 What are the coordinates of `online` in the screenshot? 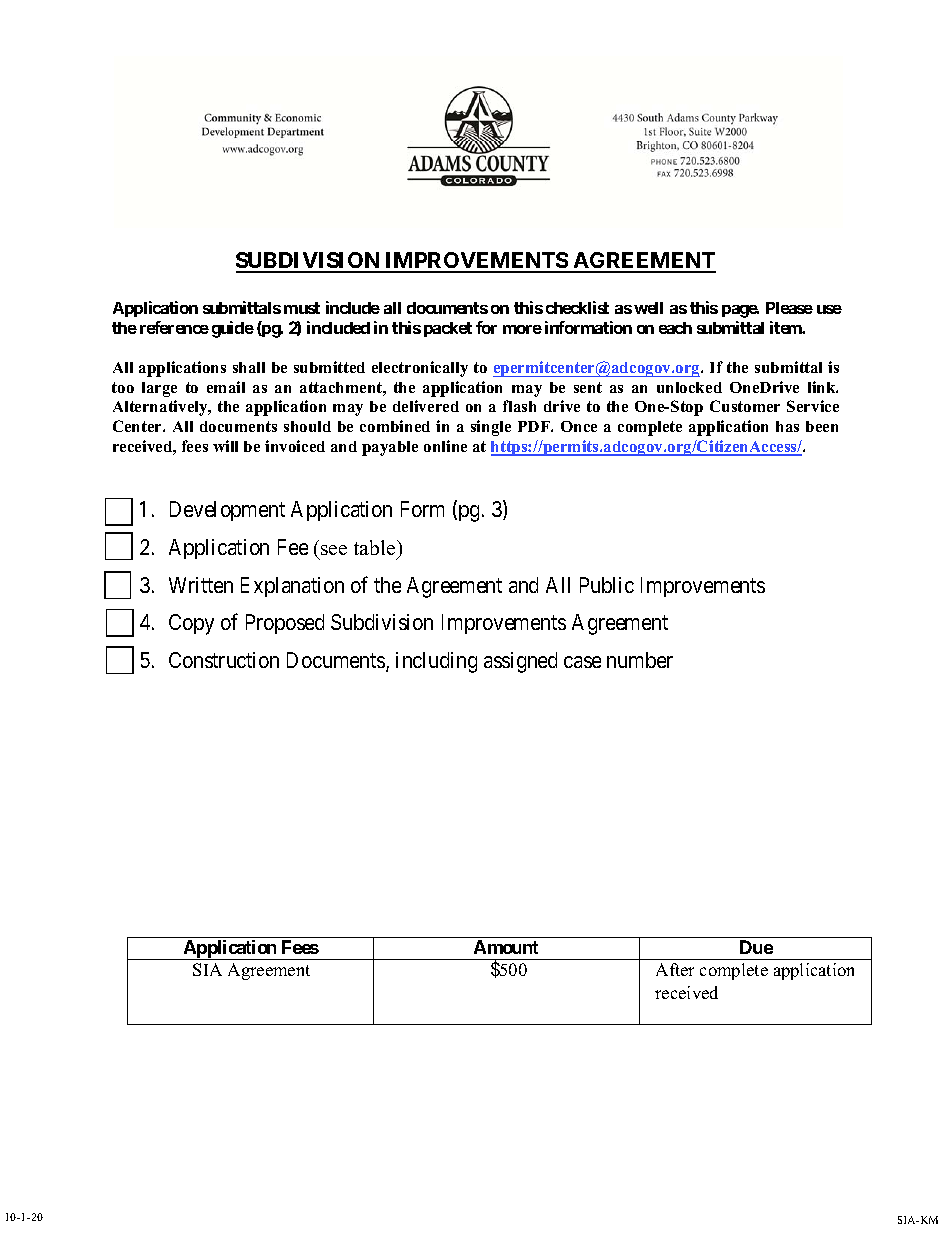 It's located at (445, 446).
